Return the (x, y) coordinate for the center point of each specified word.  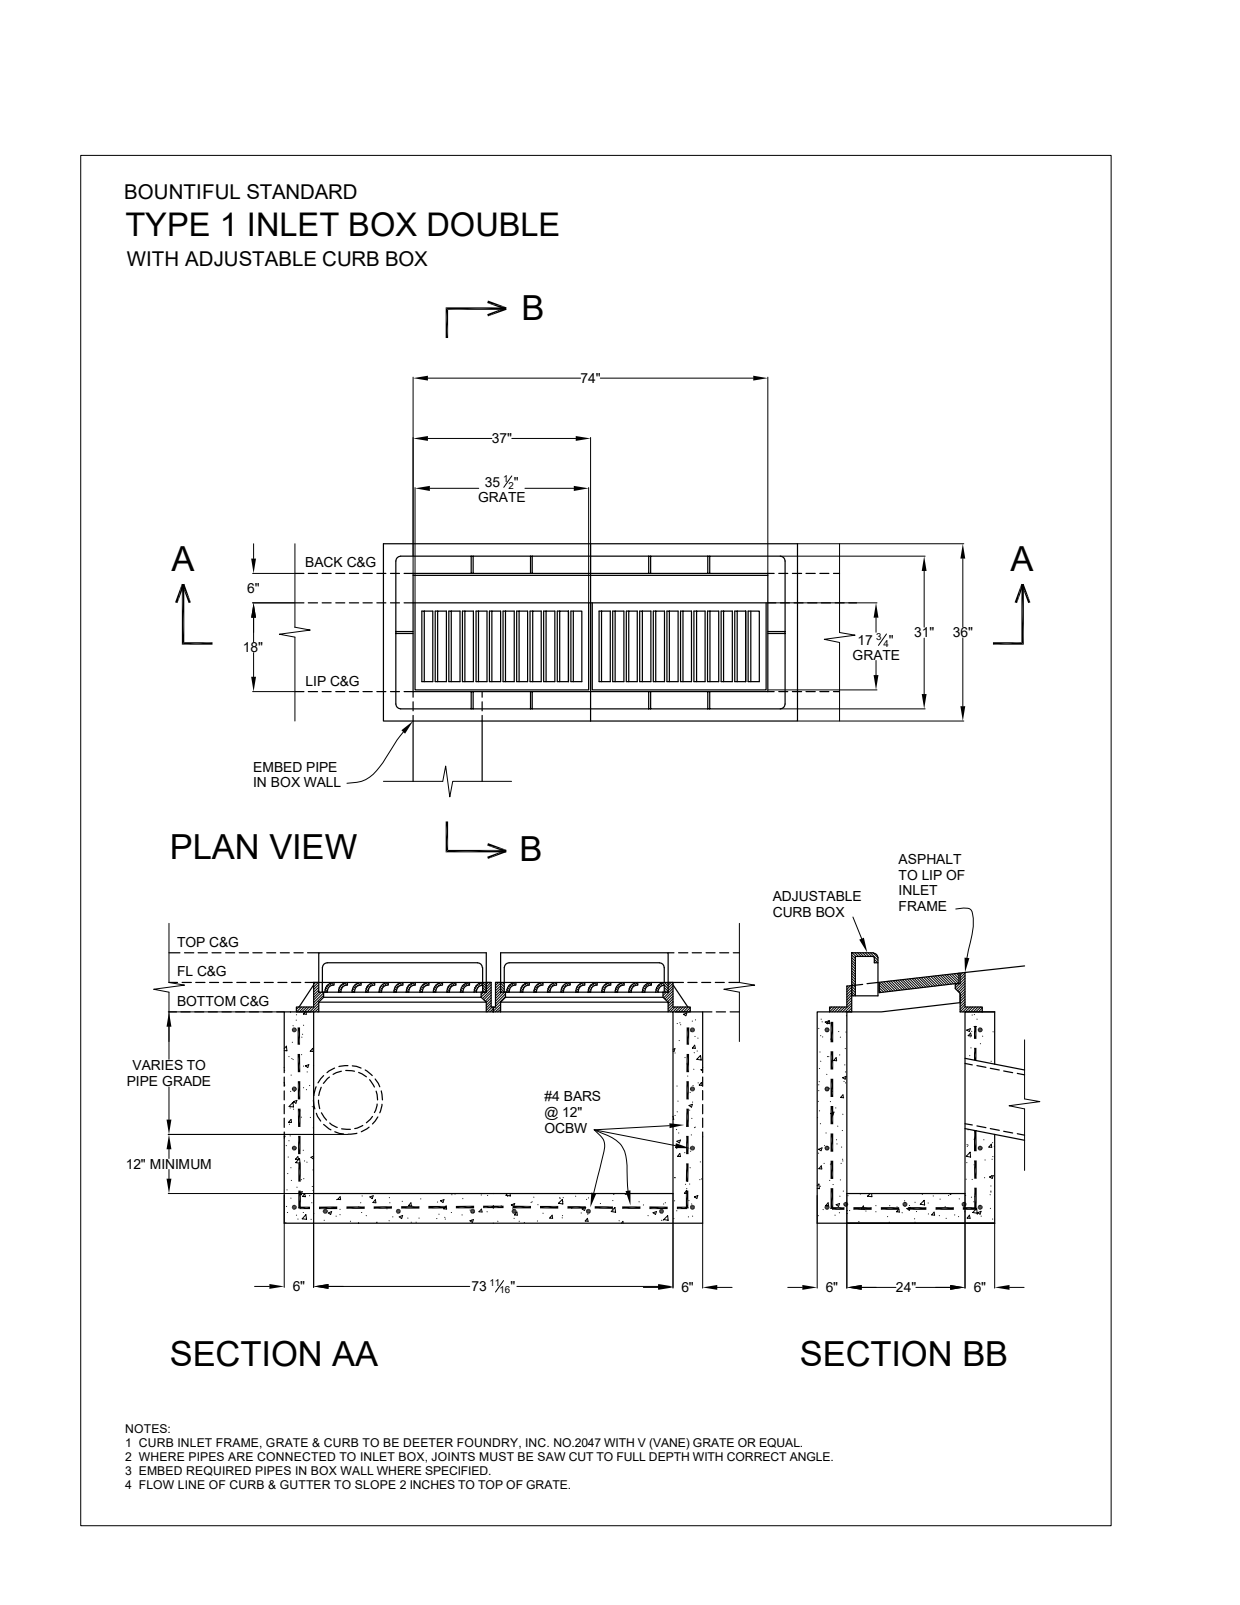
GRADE (186, 1082)
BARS (582, 1096)
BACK (324, 562)
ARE (240, 1456)
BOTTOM (207, 1001)
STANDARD (302, 191)
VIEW (313, 846)
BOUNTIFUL (182, 192)
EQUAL (781, 1443)
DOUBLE (493, 224)
